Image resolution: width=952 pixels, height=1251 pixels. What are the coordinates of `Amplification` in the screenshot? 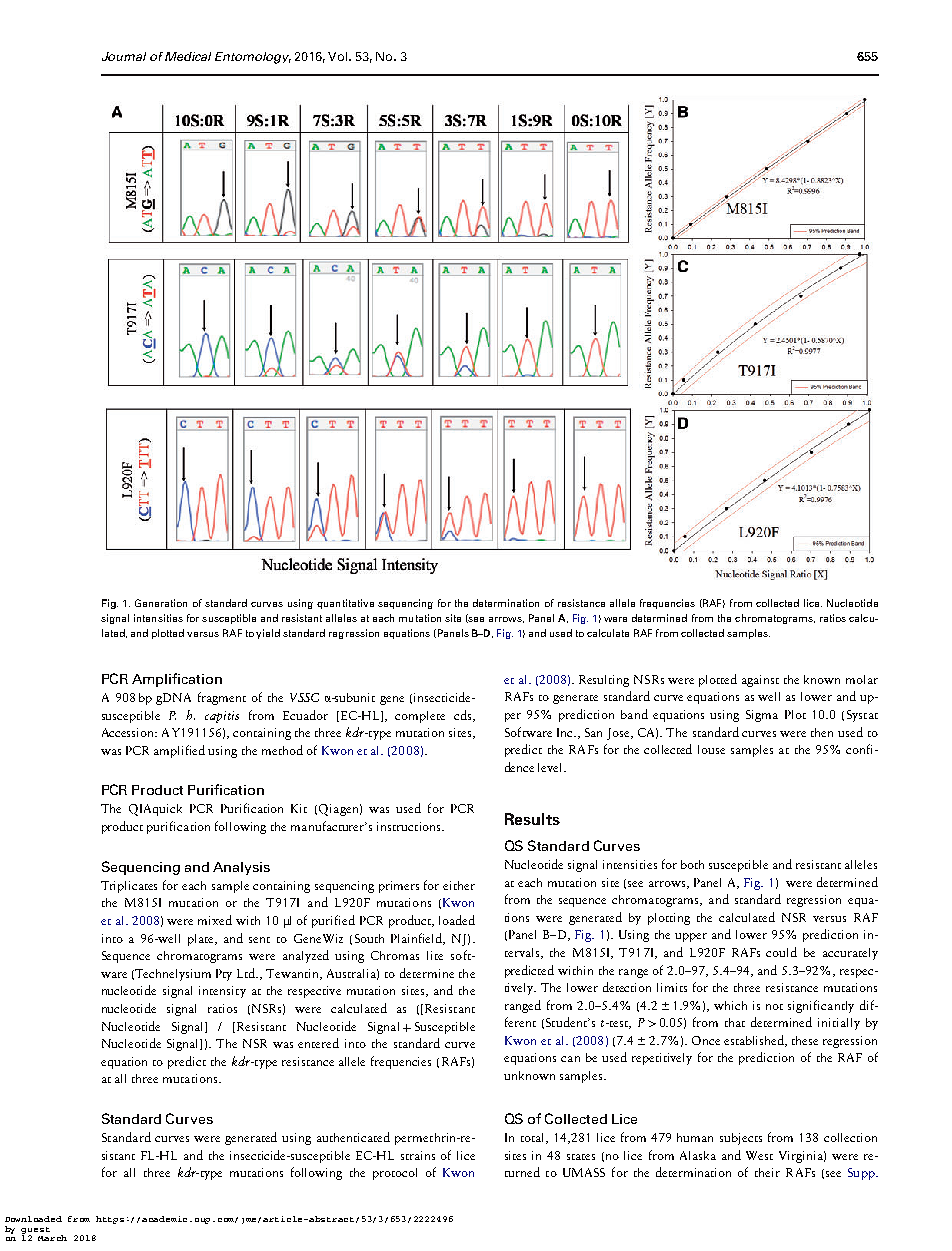 It's located at (177, 680).
